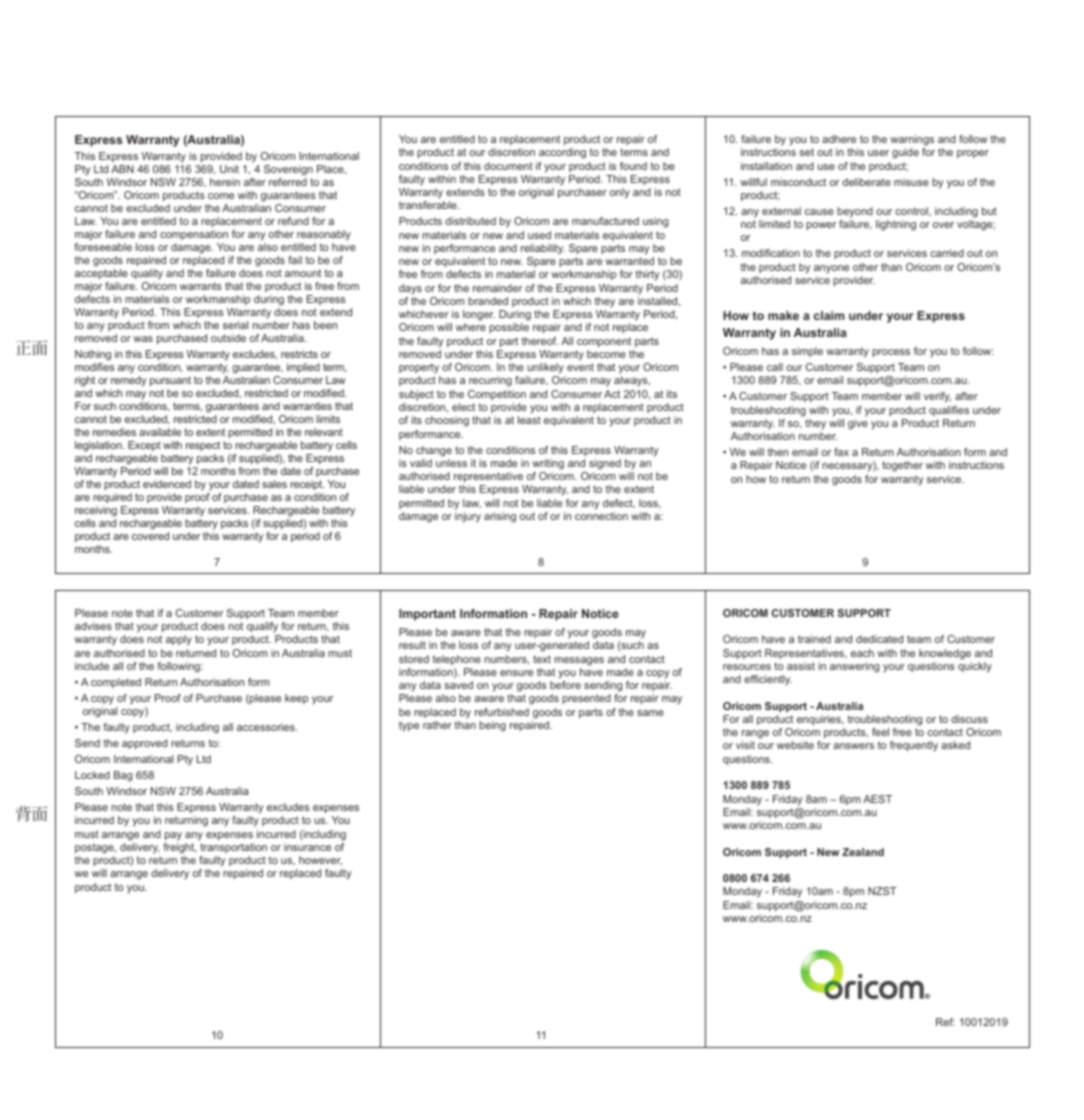 This screenshot has height=1120, width=1084. I want to click on ensure, so click(516, 673).
